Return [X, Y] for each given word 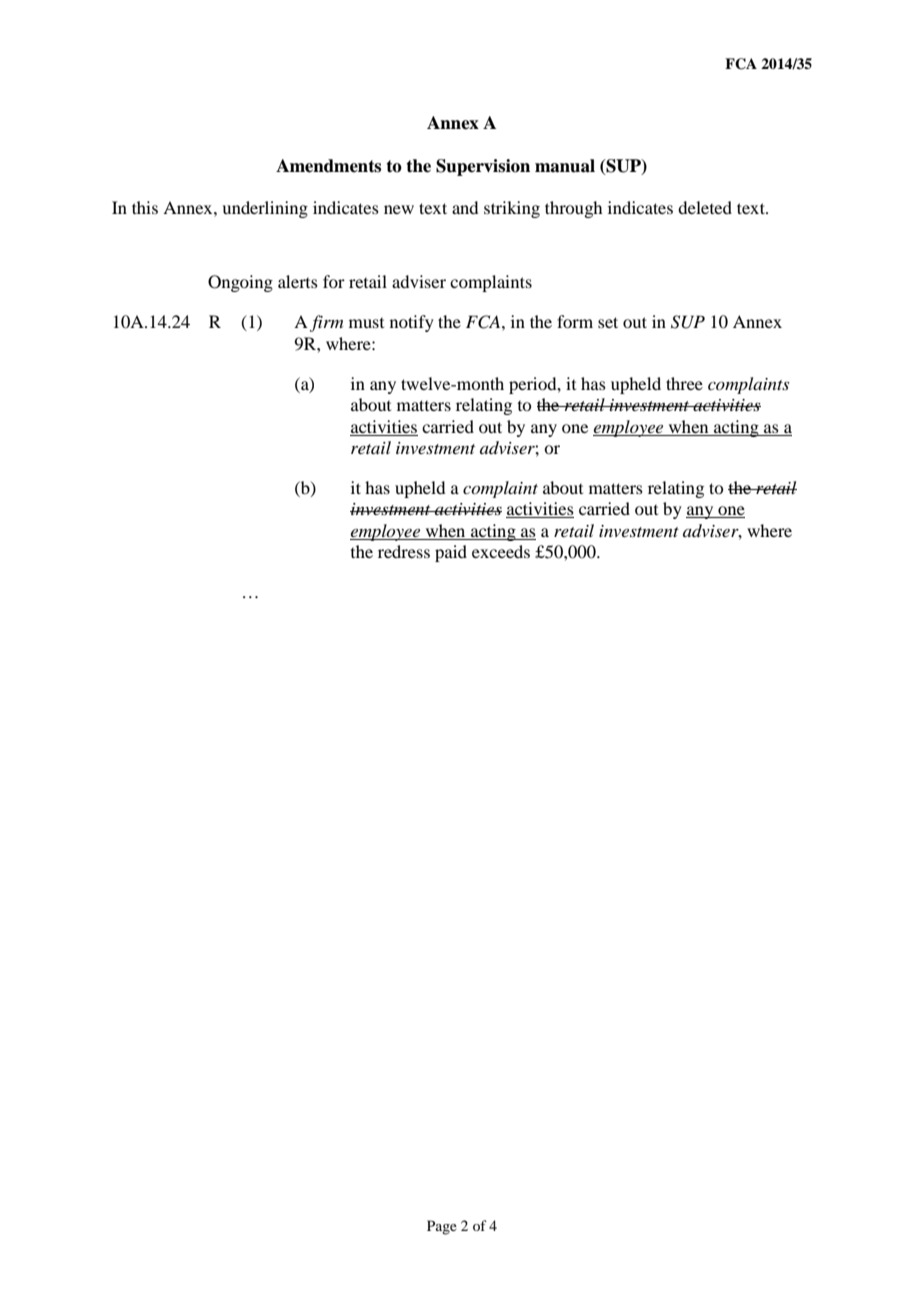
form [575, 321]
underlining [265, 209]
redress [404, 551]
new [399, 209]
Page [442, 1227]
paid [451, 553]
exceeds [501, 551]
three [684, 383]
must [366, 323]
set [608, 322]
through [573, 209]
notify [412, 323]
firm [326, 323]
